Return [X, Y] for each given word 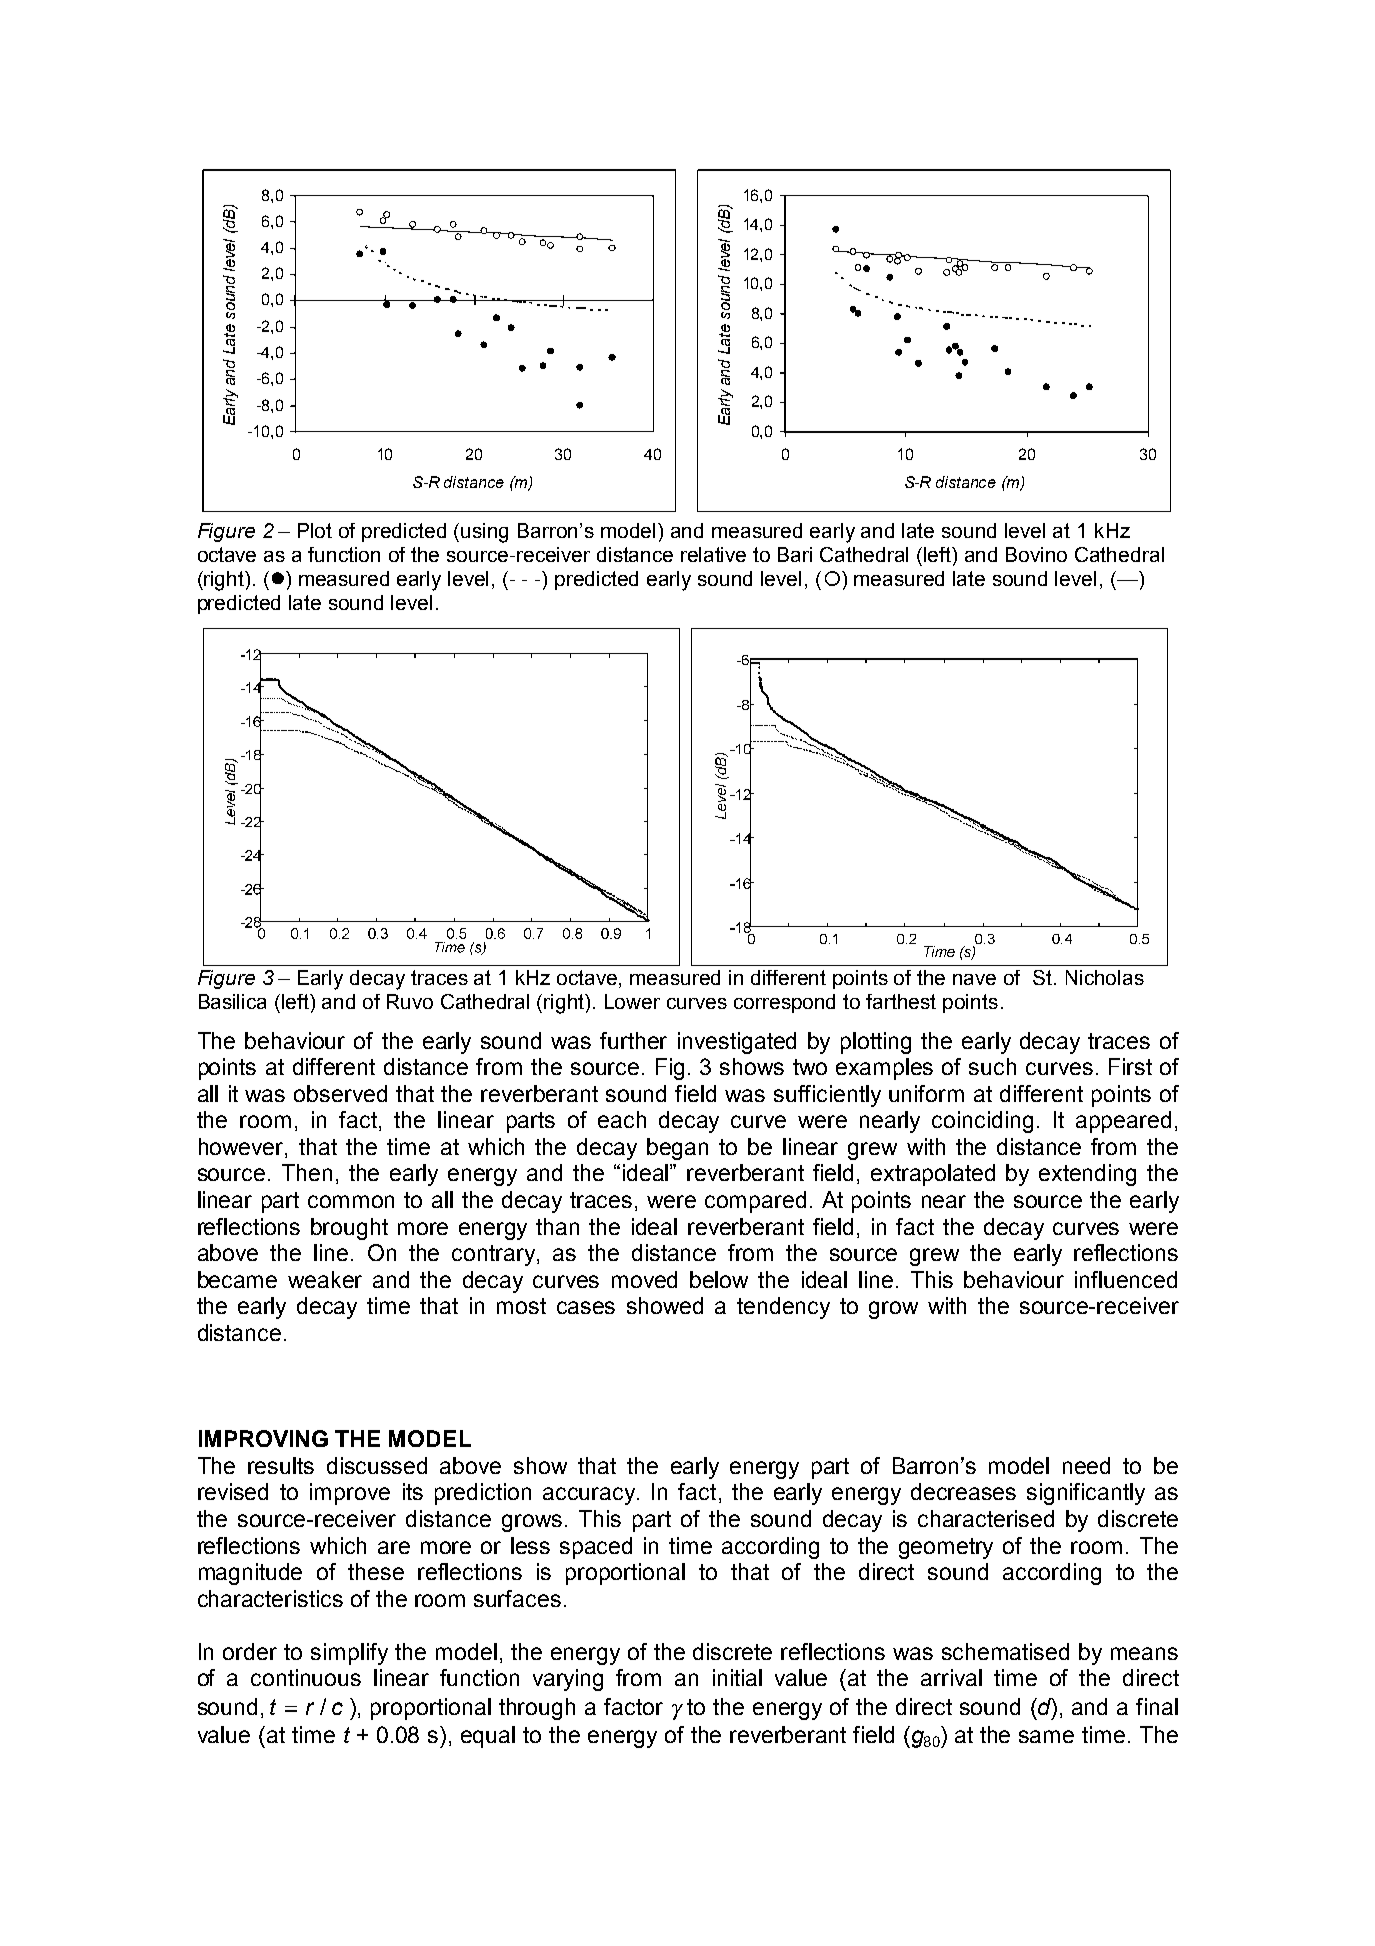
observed [340, 1093]
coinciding [982, 1122]
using [484, 533]
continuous [306, 1677]
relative [713, 554]
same [1046, 1736]
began [677, 1149]
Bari [795, 554]
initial [737, 1677]
